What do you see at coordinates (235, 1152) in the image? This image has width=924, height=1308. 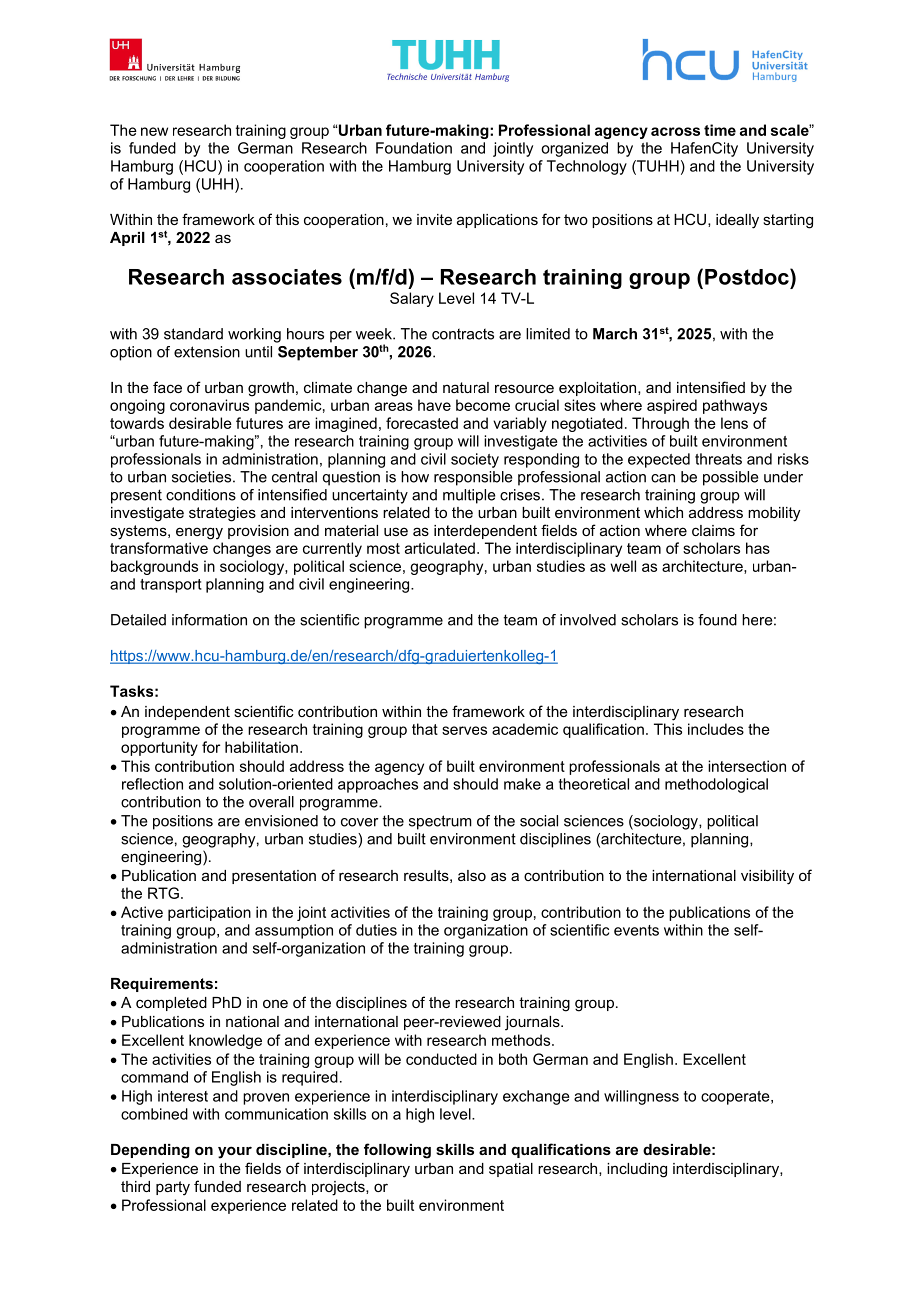 I see `your` at bounding box center [235, 1152].
